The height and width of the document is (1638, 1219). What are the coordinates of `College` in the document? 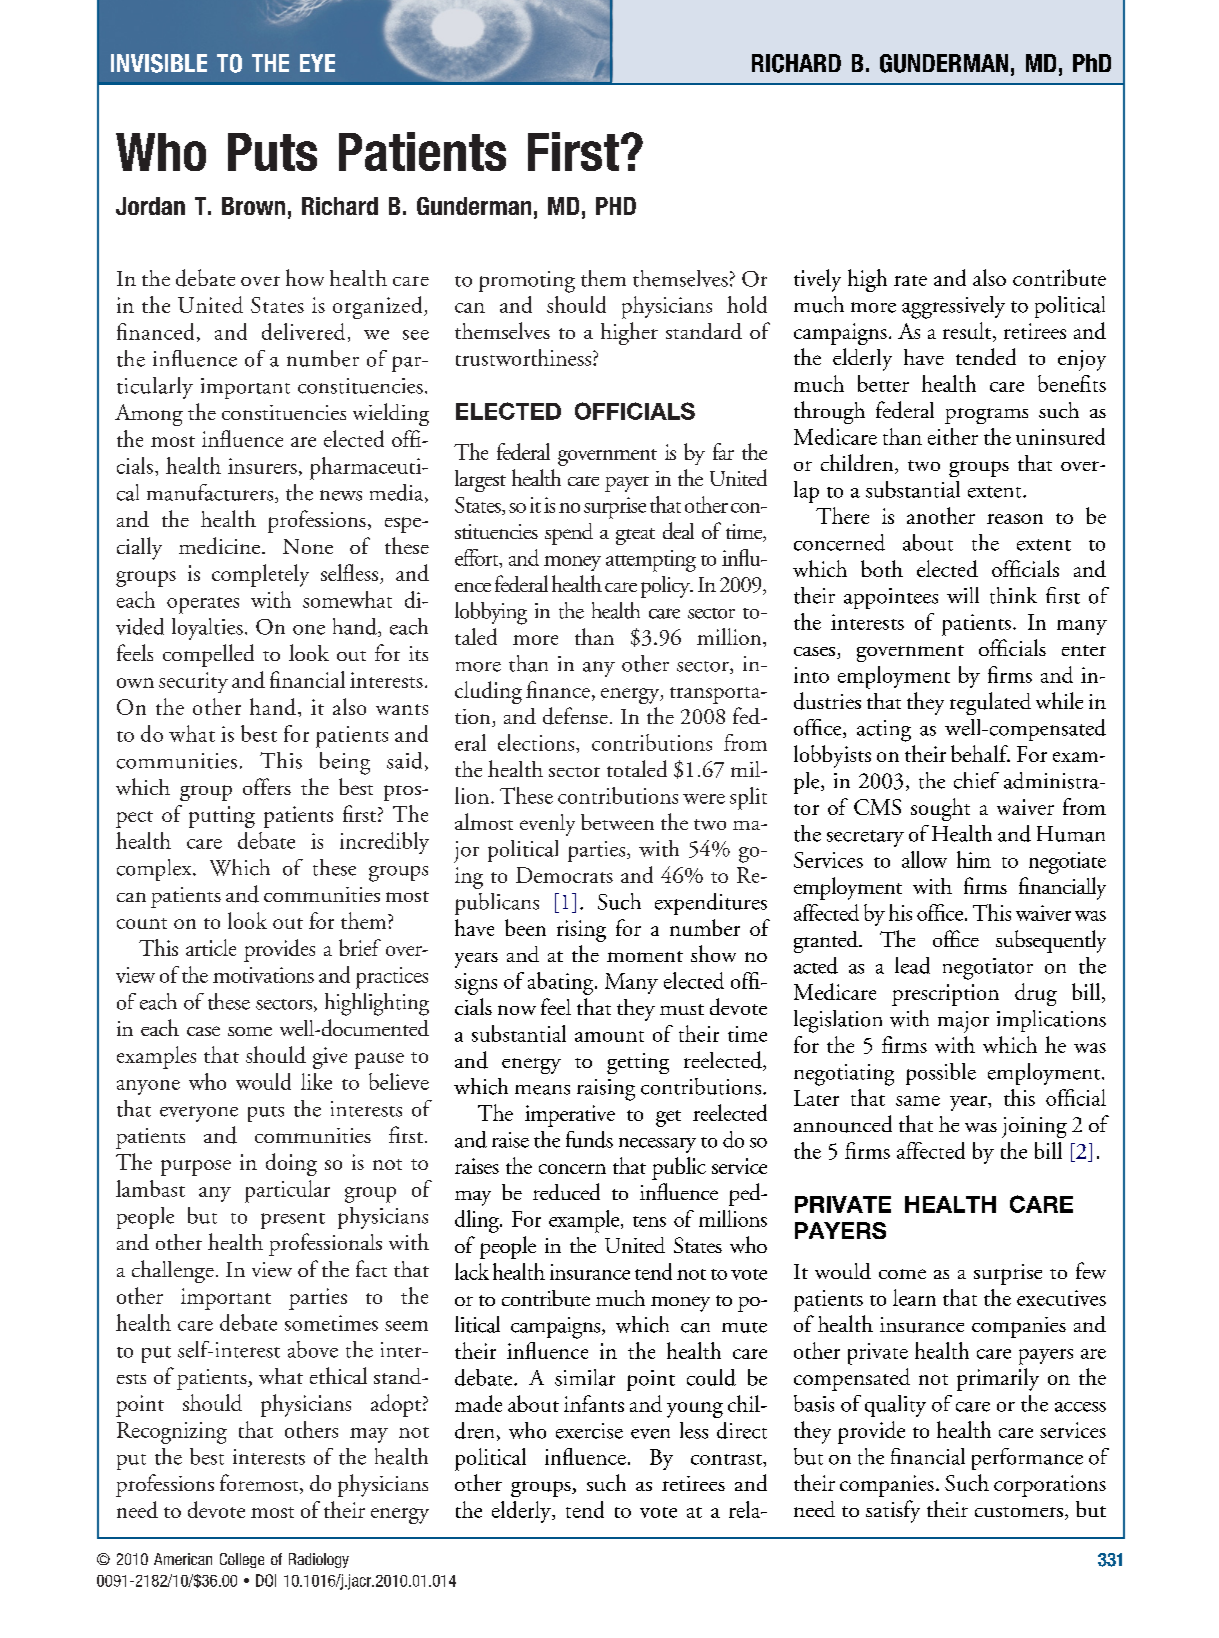 It's located at (242, 1560).
